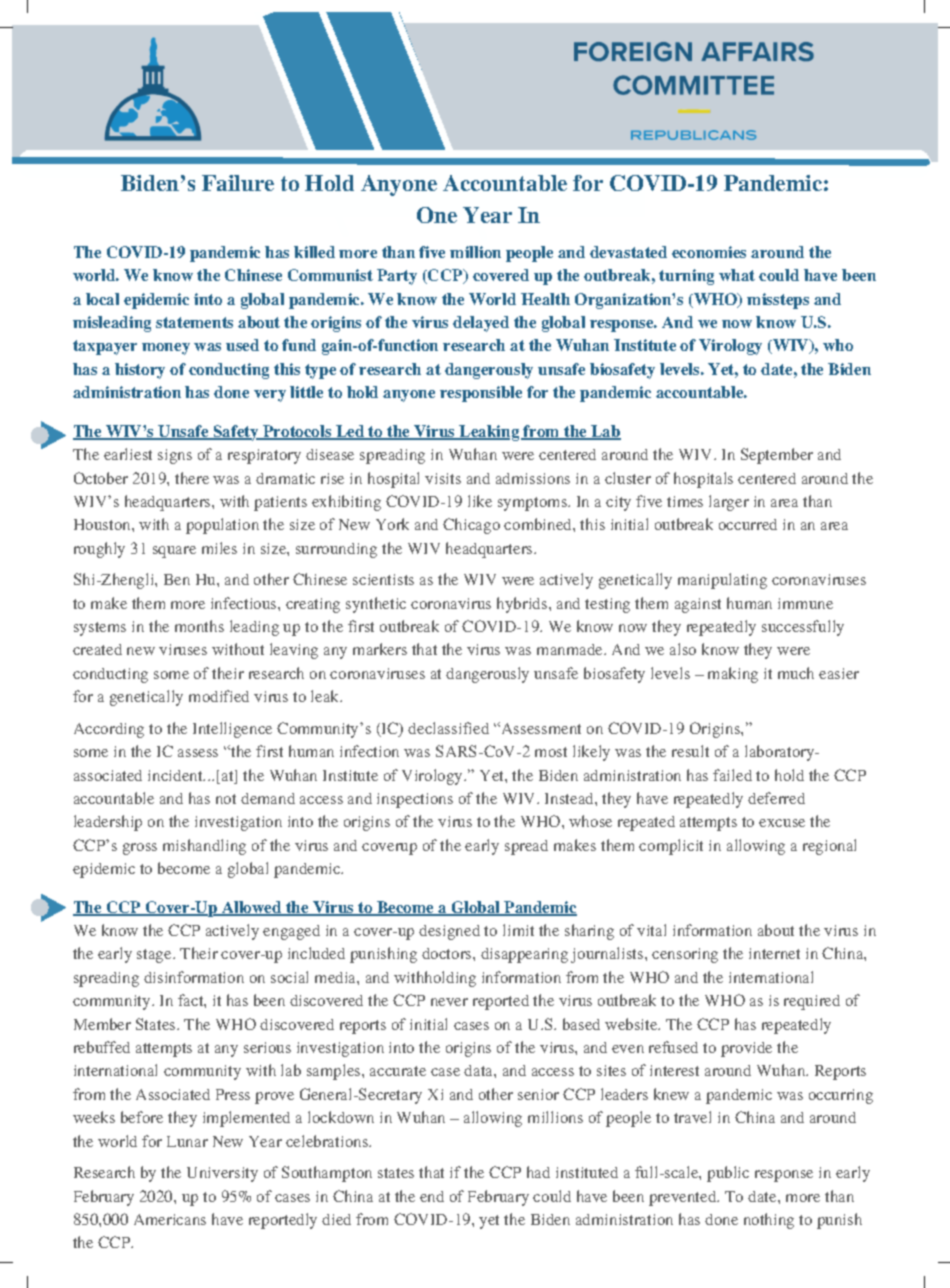 The height and width of the screenshot is (1288, 950). Describe the element at coordinates (733, 675) in the screenshot. I see `making` at that location.
